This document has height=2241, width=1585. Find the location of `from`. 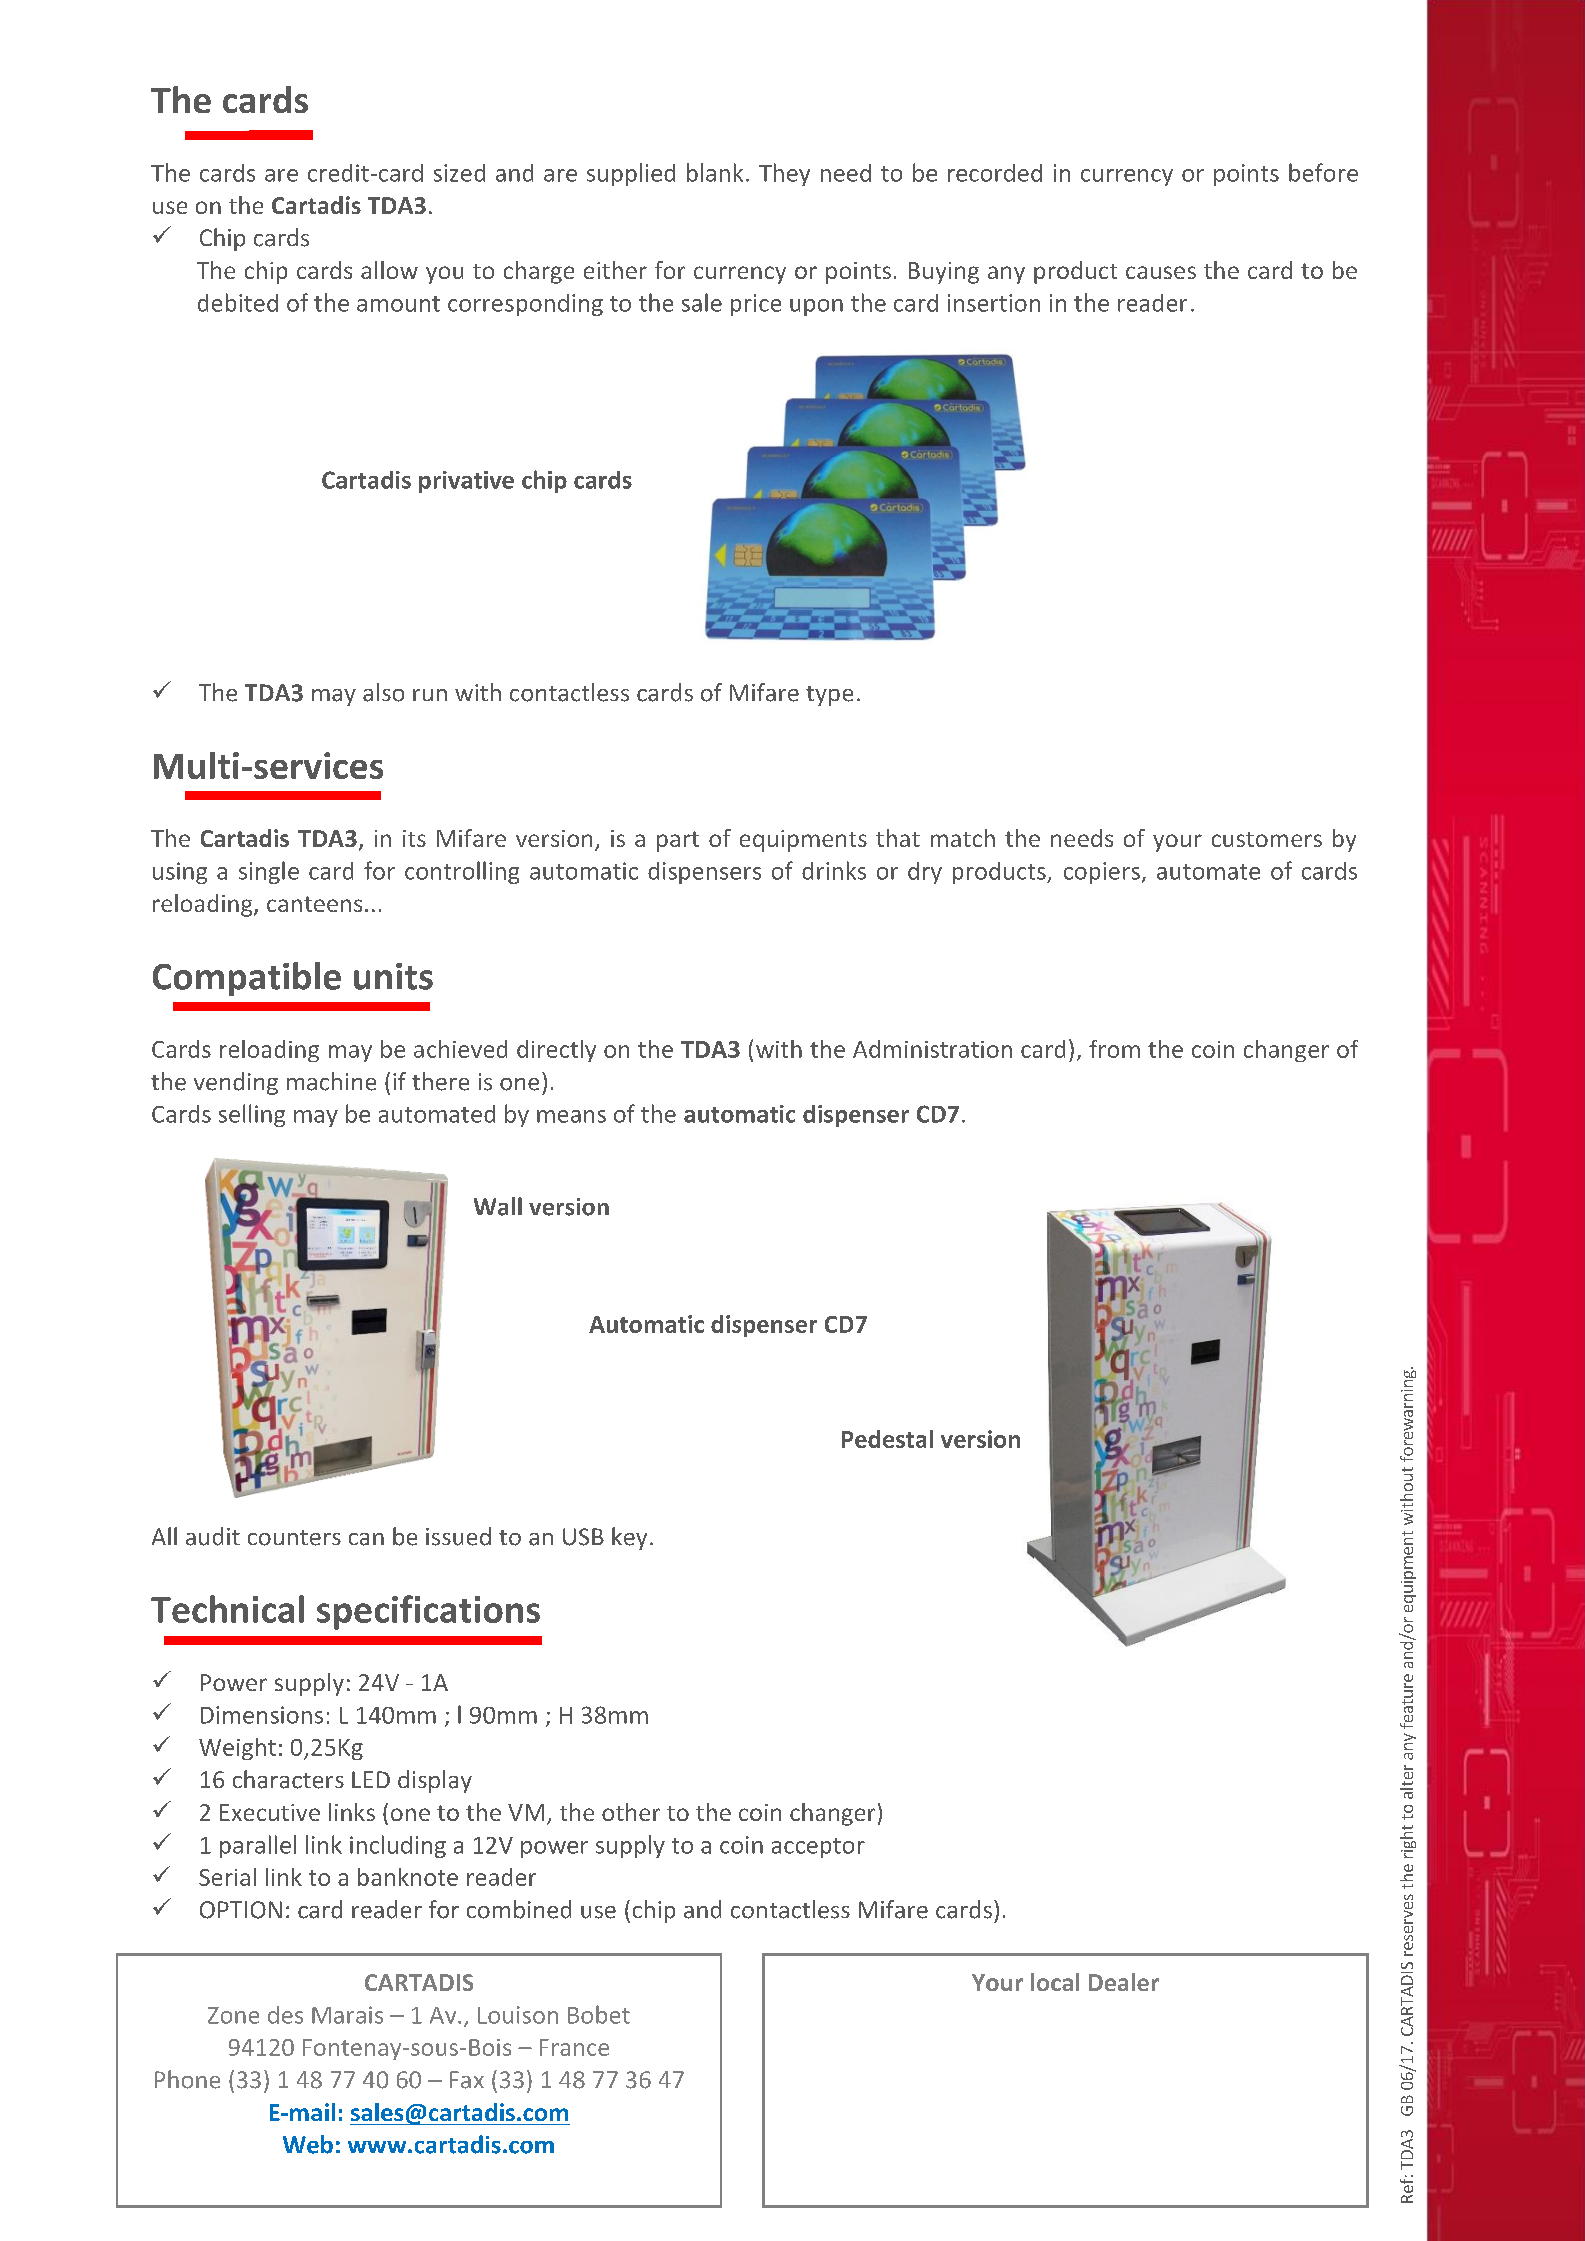

from is located at coordinates (1114, 1049).
